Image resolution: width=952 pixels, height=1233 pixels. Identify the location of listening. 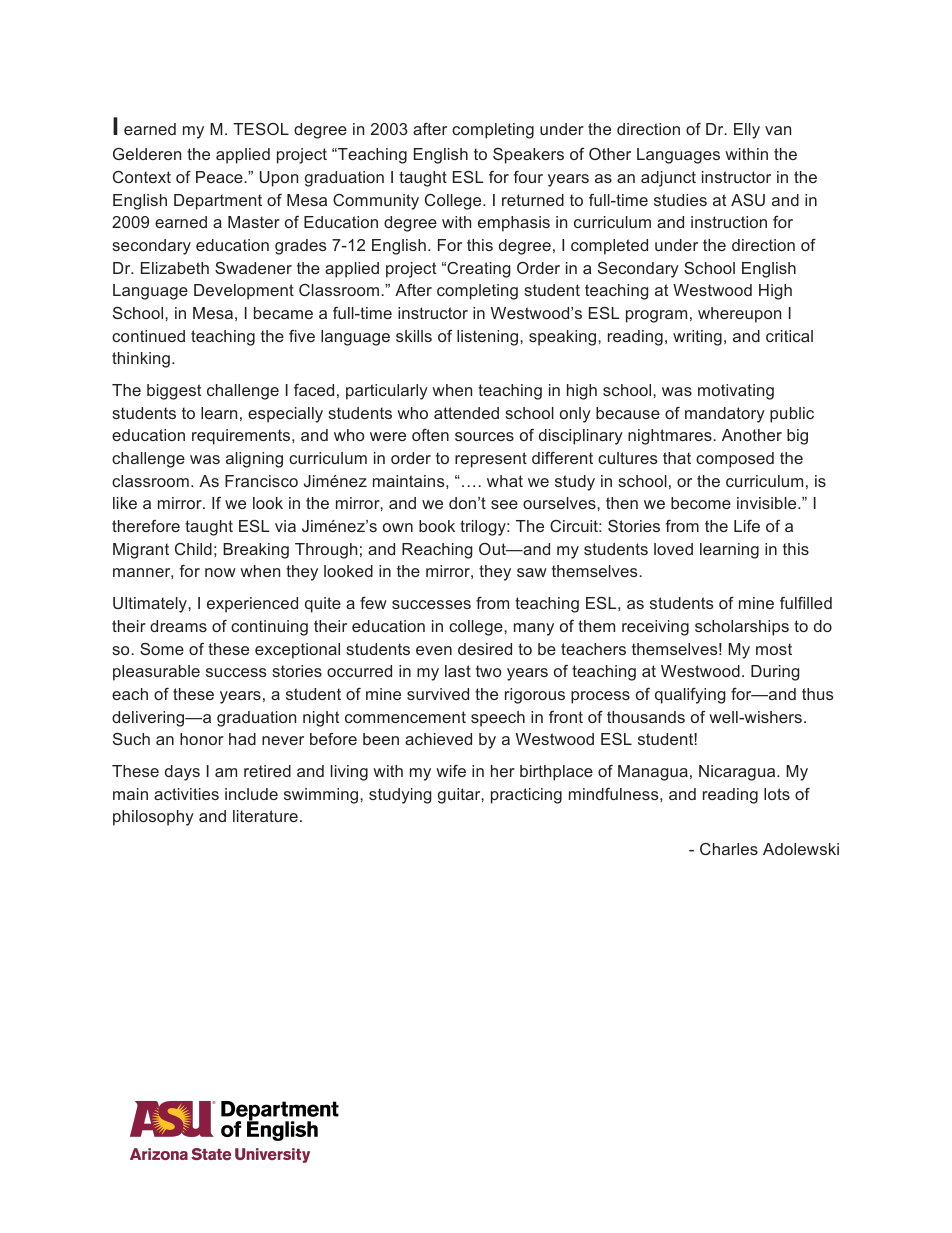
(489, 338).
